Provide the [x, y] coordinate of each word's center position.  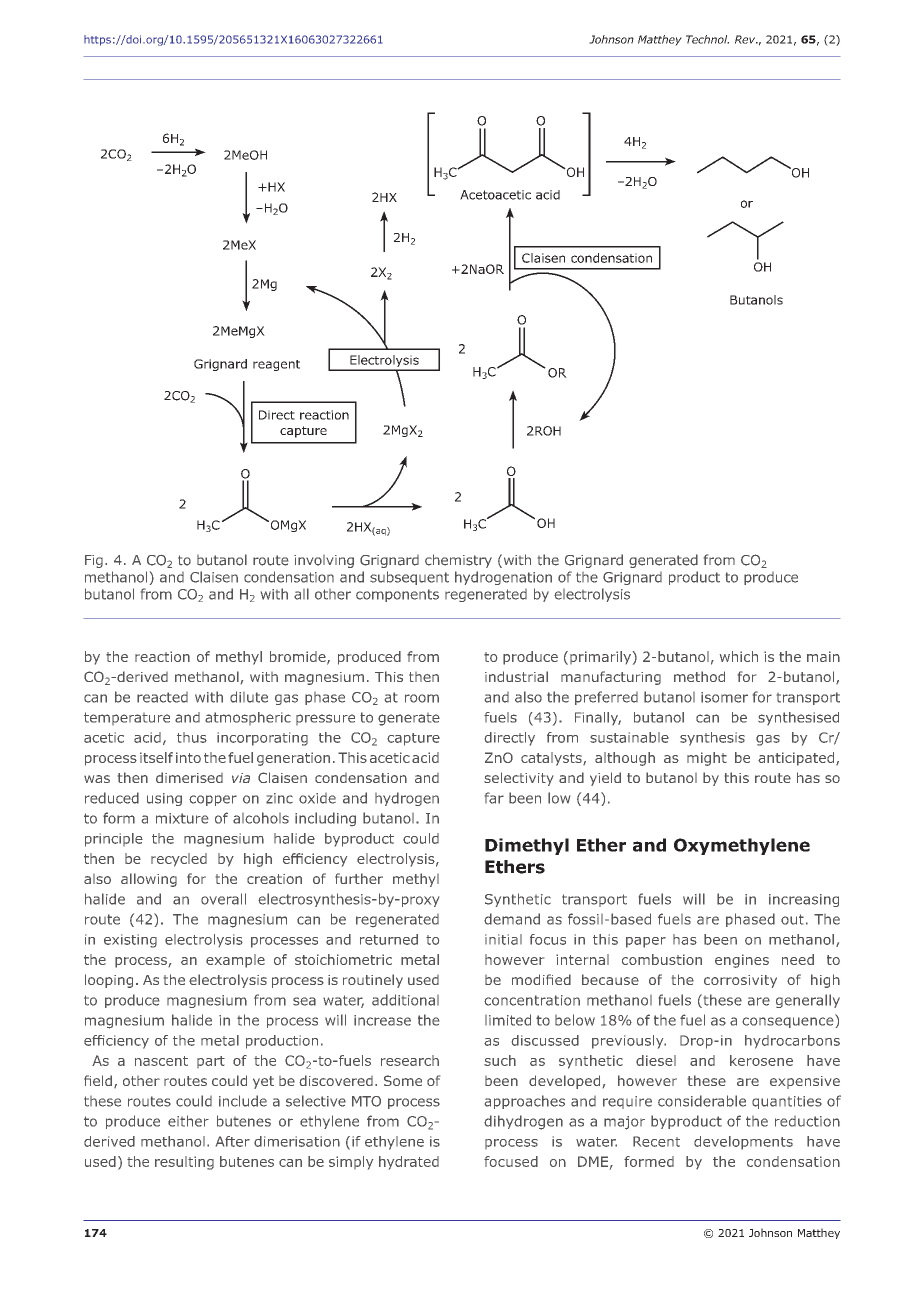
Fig [94, 561]
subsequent [409, 578]
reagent [276, 365]
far [494, 798]
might [707, 759]
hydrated [409, 1163]
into [188, 757]
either [188, 1121]
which [739, 656]
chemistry [458, 561]
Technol [707, 39]
